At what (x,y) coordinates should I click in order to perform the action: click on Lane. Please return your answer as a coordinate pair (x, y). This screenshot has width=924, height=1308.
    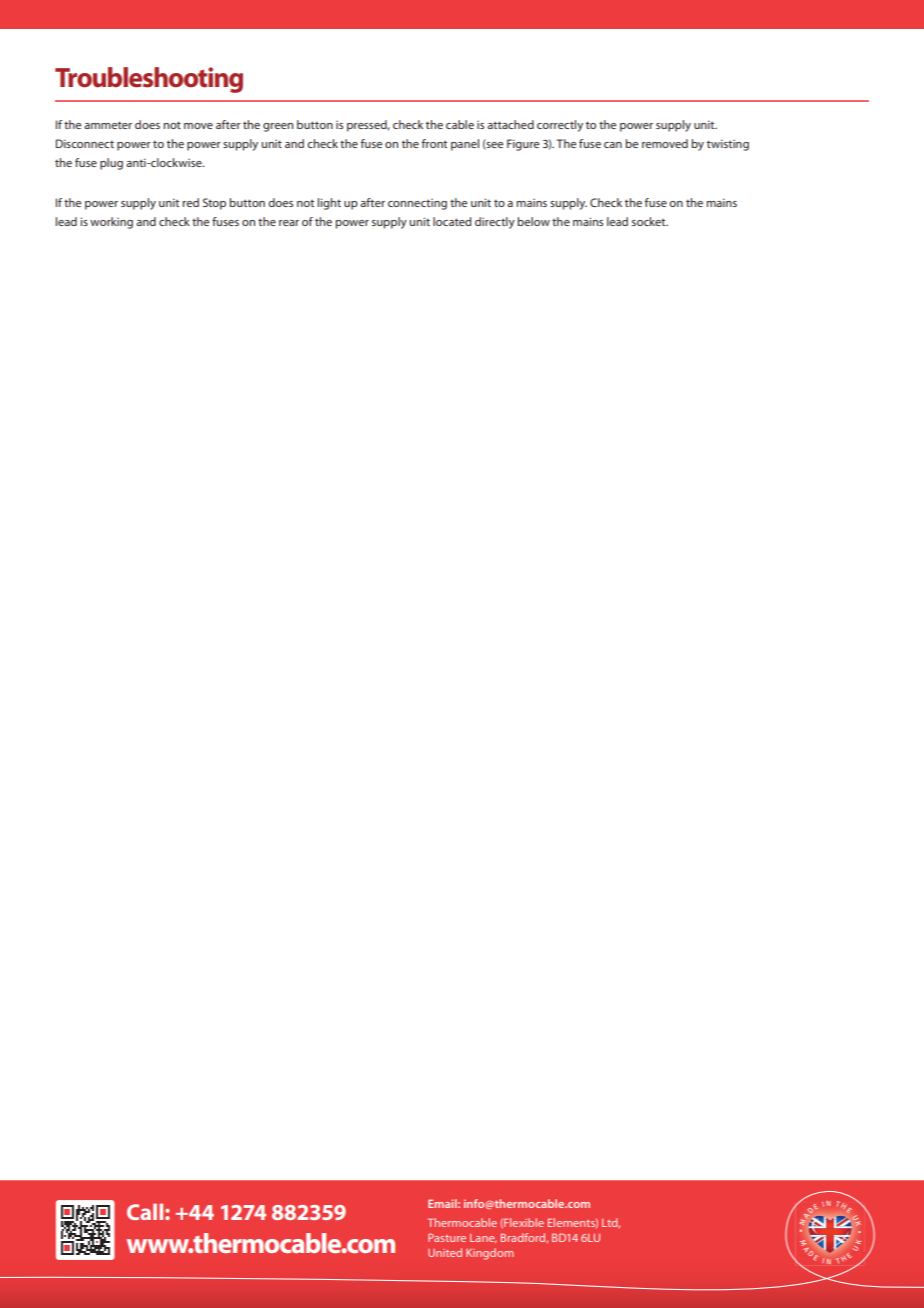
    Looking at the image, I should click on (483, 1238).
